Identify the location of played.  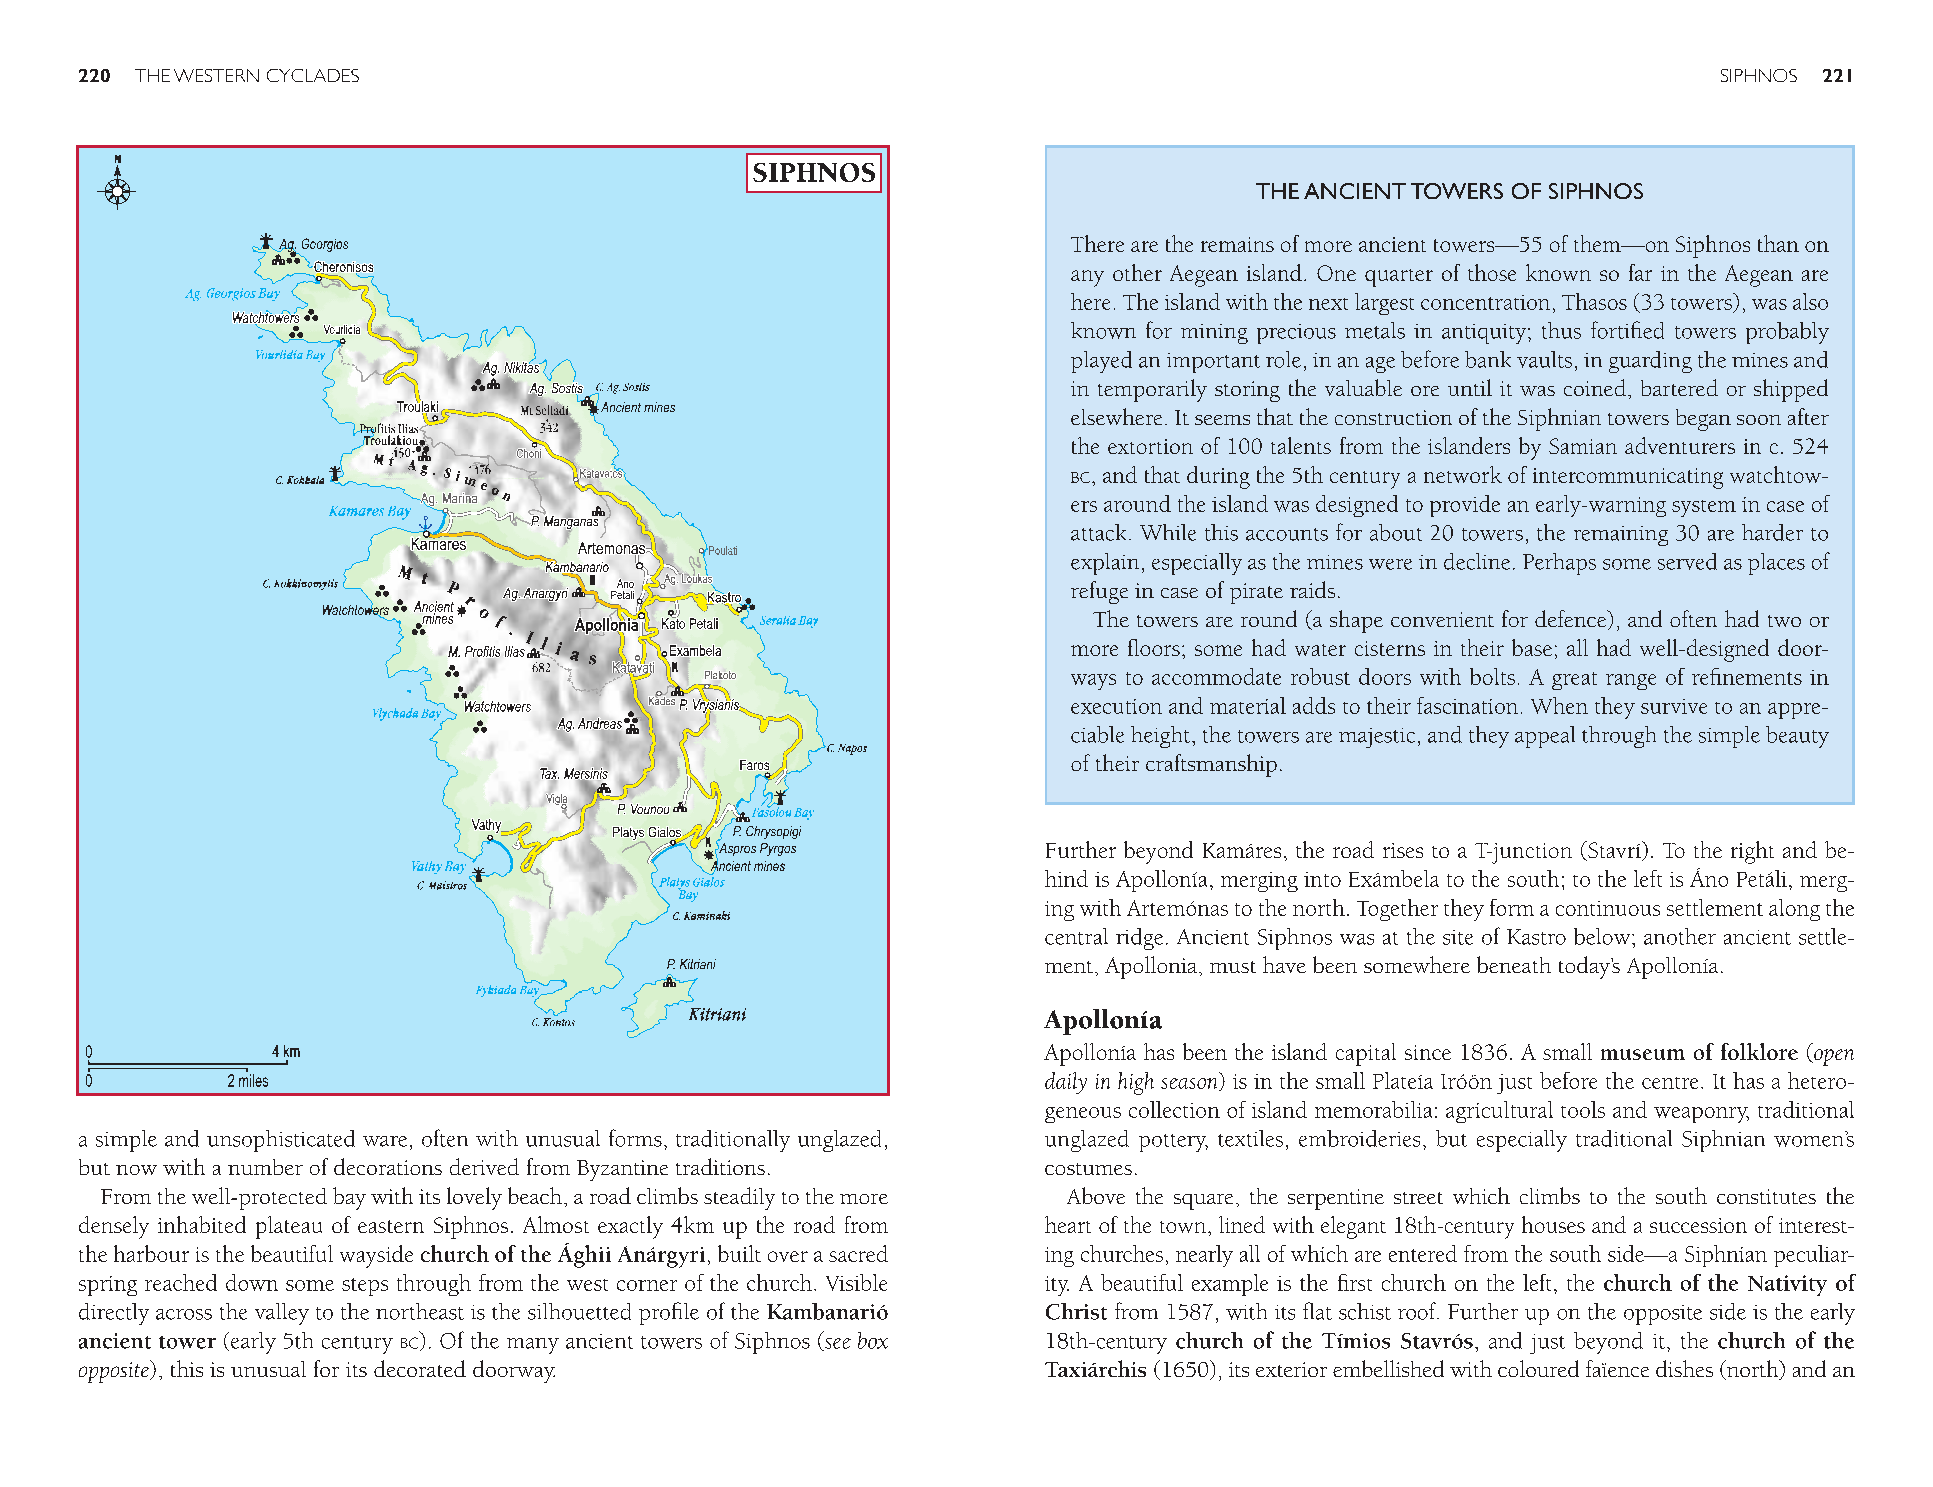
(1101, 362).
